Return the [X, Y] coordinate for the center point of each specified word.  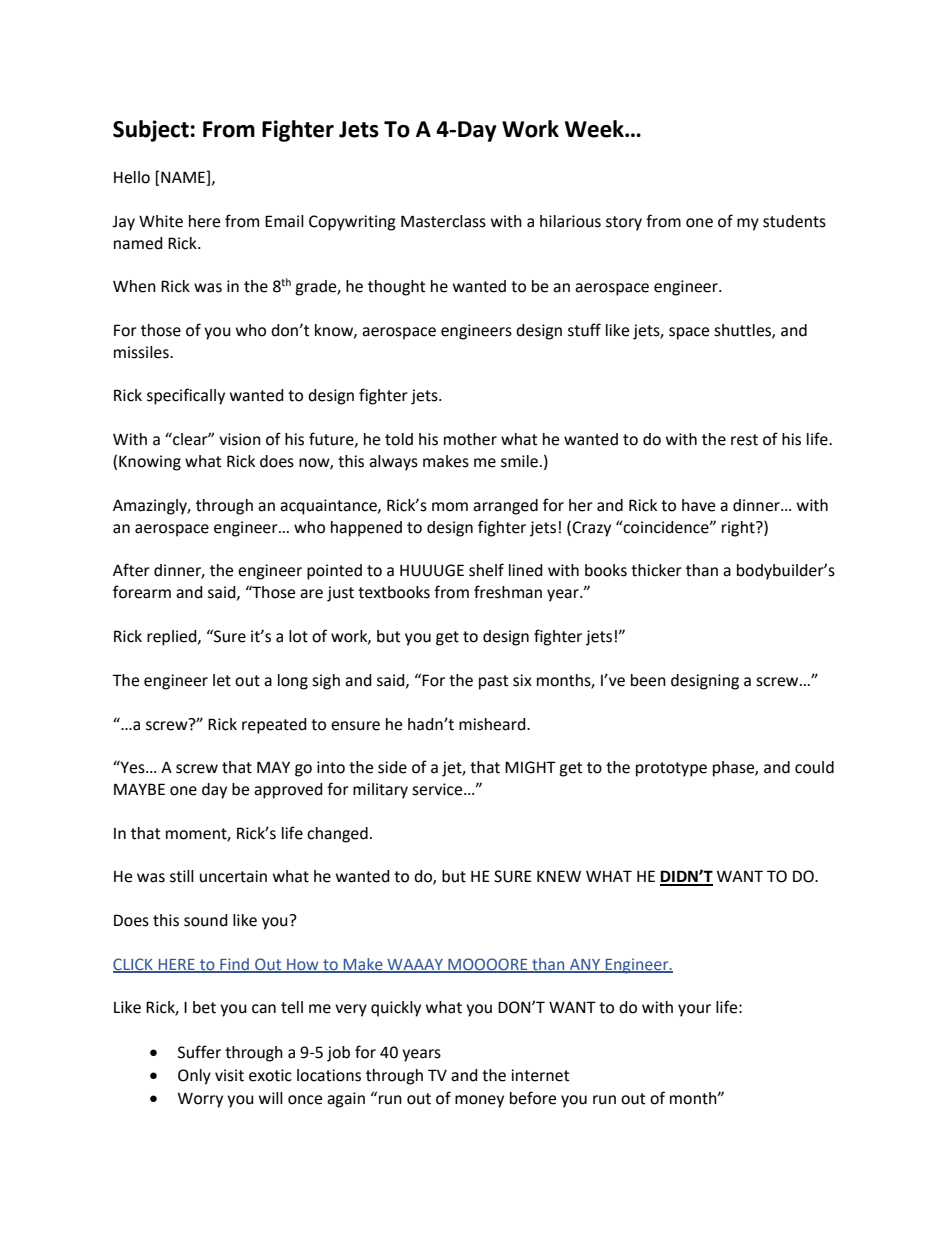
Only [194, 1077]
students [794, 221]
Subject [151, 131]
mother [470, 439]
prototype [671, 769]
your [694, 1010]
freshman [508, 592]
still [182, 876]
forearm [142, 592]
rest [744, 440]
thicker [656, 570]
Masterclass [443, 221]
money [479, 1101]
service [438, 789]
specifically [186, 396]
